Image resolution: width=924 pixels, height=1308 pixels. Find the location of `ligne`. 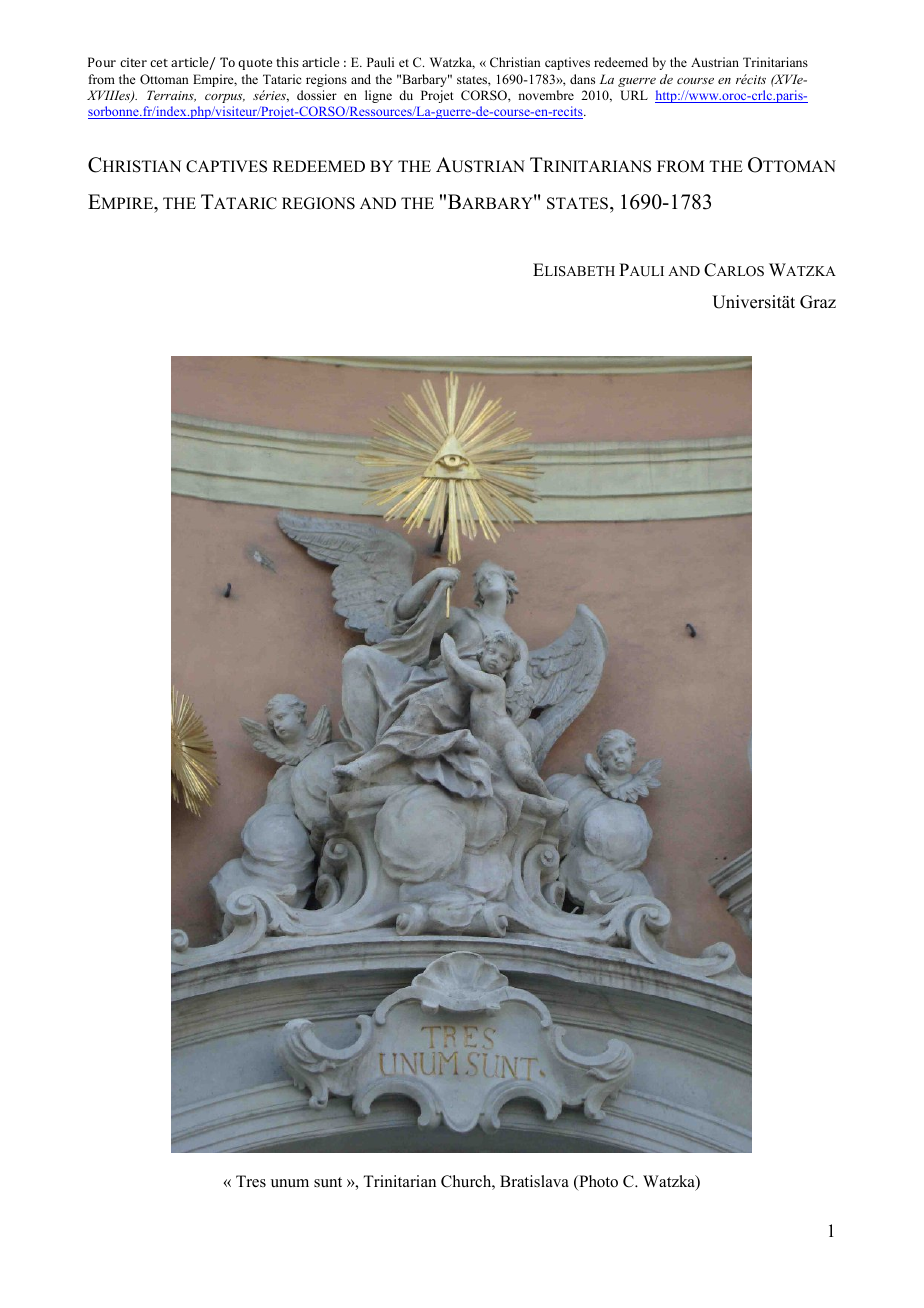

ligne is located at coordinates (378, 96).
